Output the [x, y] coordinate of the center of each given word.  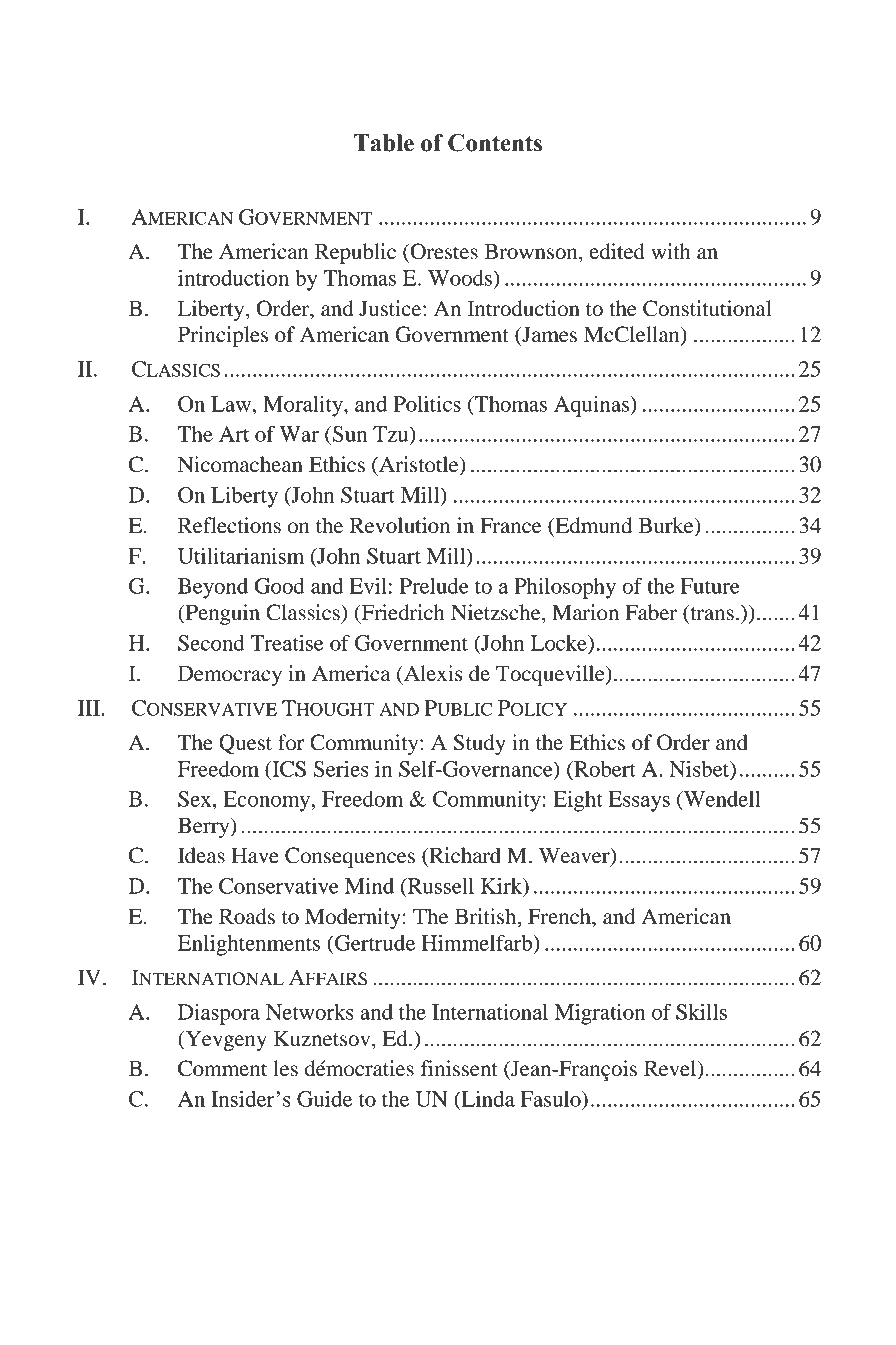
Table [384, 143]
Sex [196, 799]
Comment [222, 1068]
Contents [495, 143]
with [671, 251]
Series [341, 769]
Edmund [592, 526]
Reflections [229, 525]
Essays [639, 801]
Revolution [400, 525]
